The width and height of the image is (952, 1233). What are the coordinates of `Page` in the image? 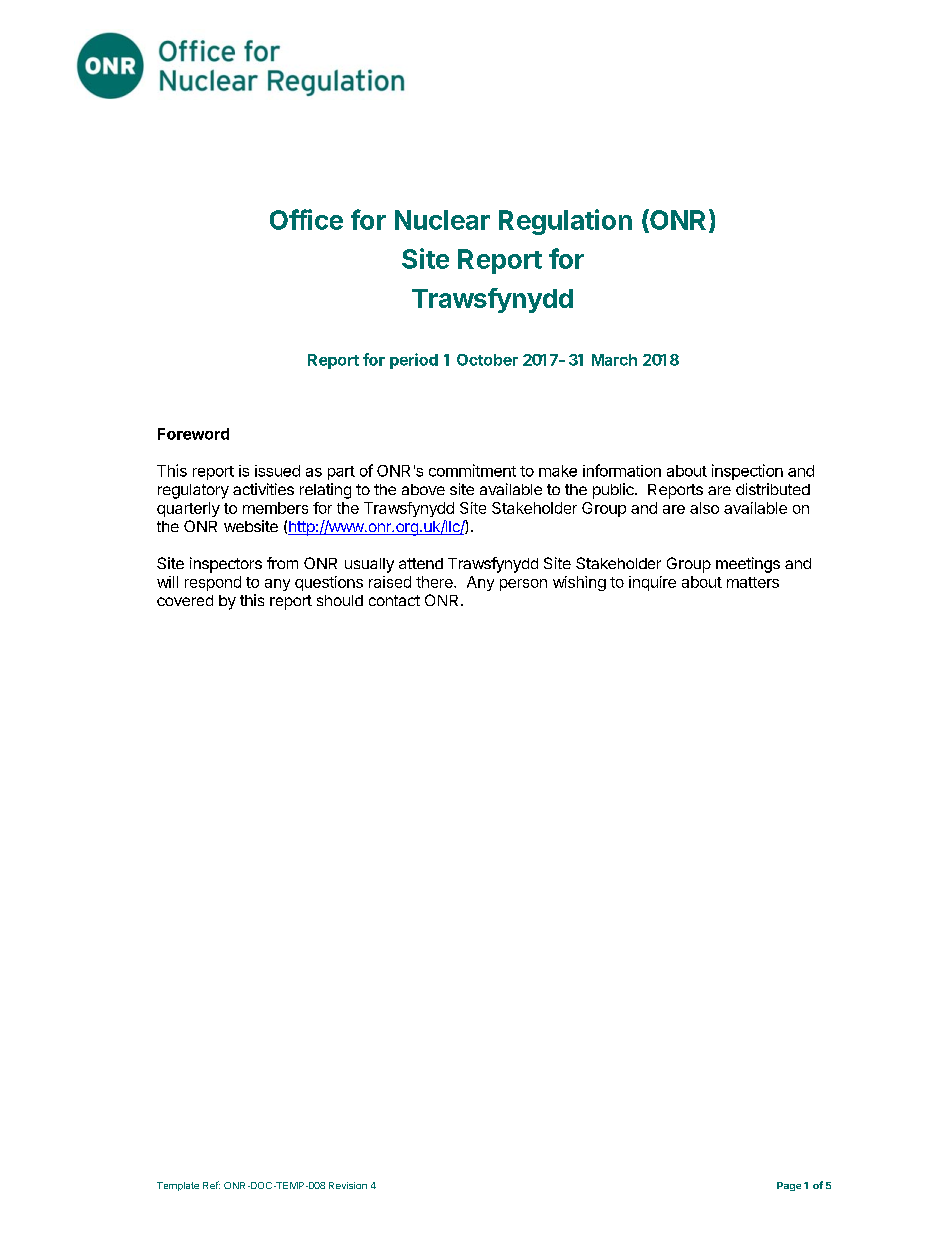 It's located at (789, 1186).
